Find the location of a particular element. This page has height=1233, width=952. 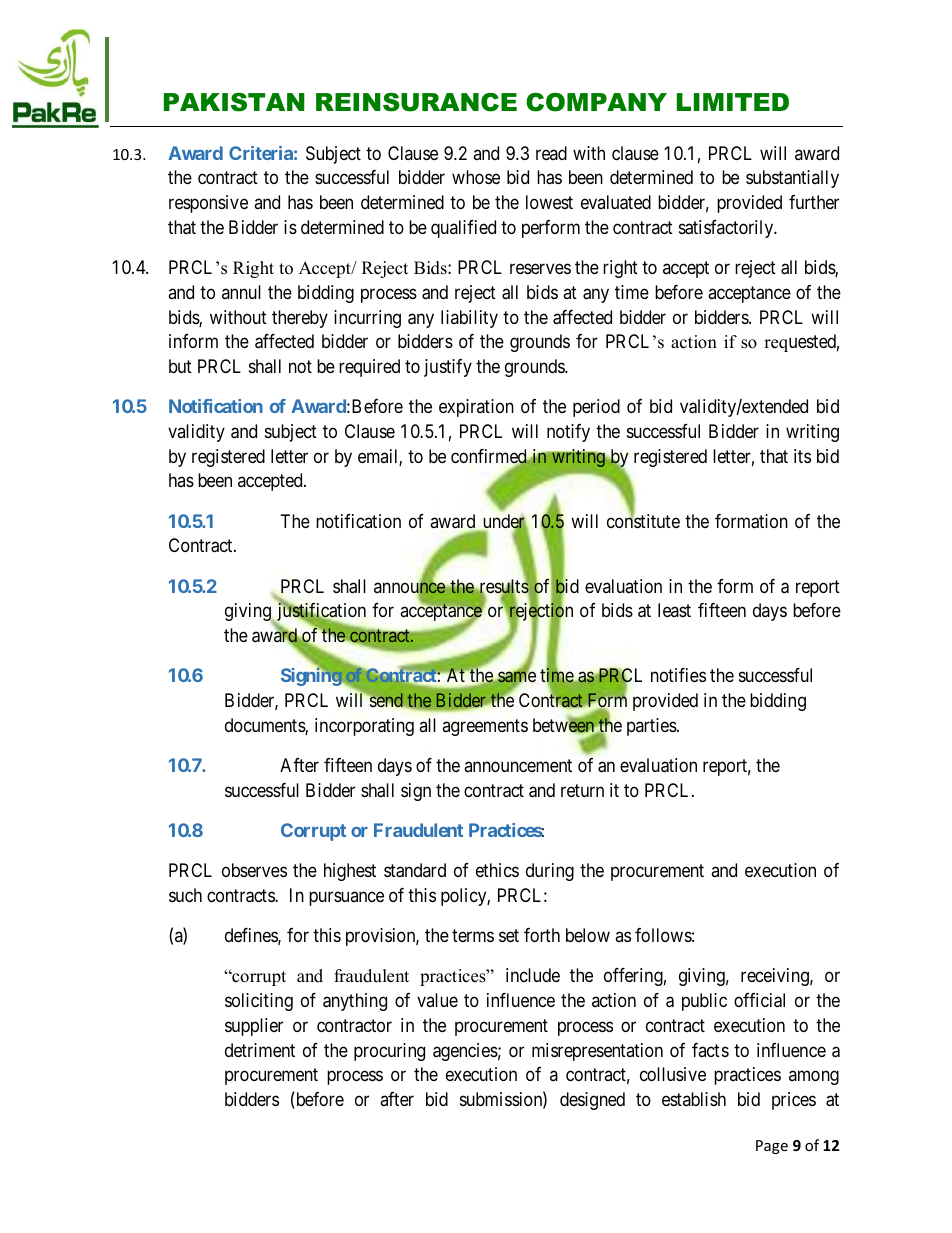

whose is located at coordinates (476, 177).
